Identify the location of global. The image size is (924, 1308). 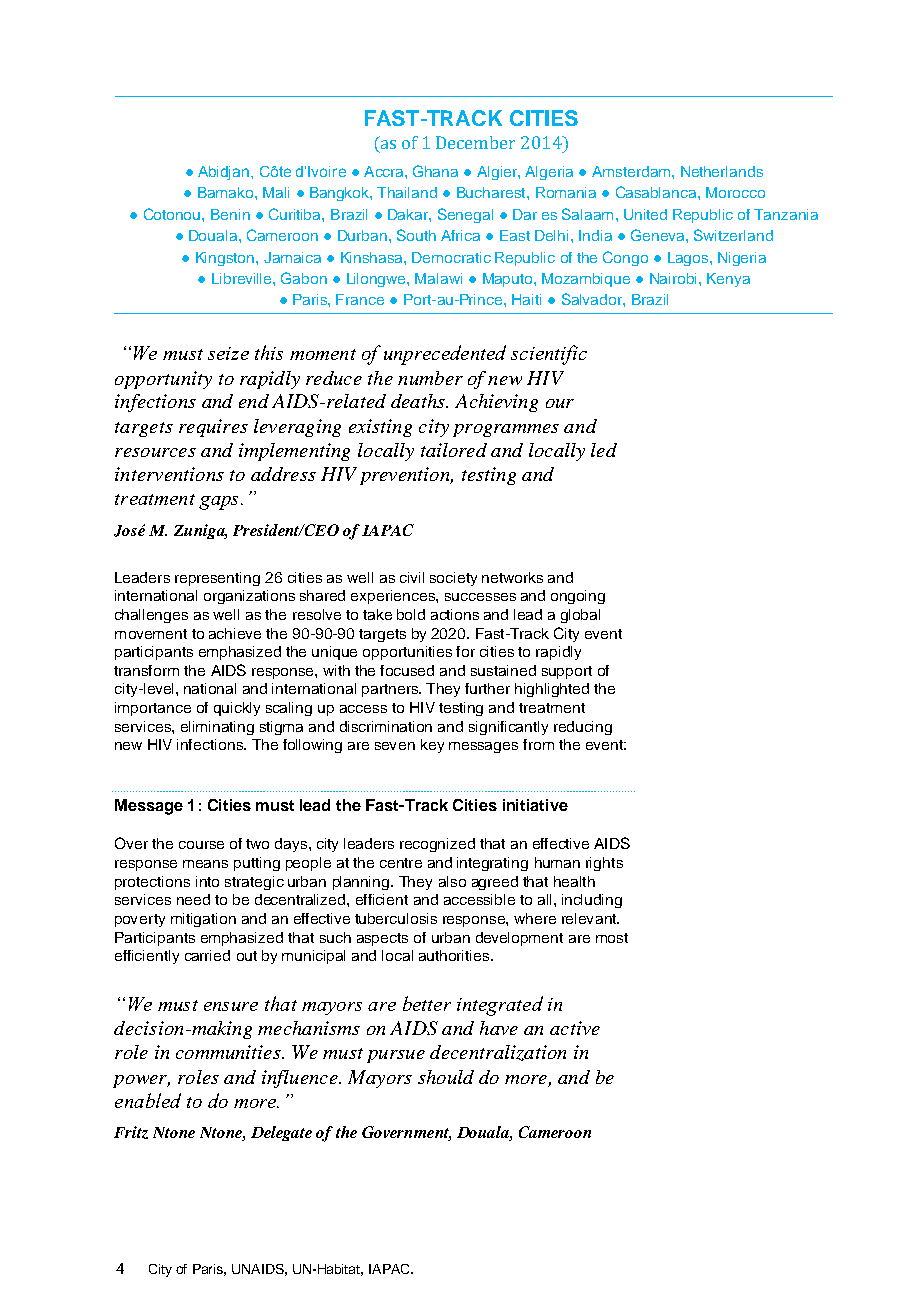
(580, 616).
